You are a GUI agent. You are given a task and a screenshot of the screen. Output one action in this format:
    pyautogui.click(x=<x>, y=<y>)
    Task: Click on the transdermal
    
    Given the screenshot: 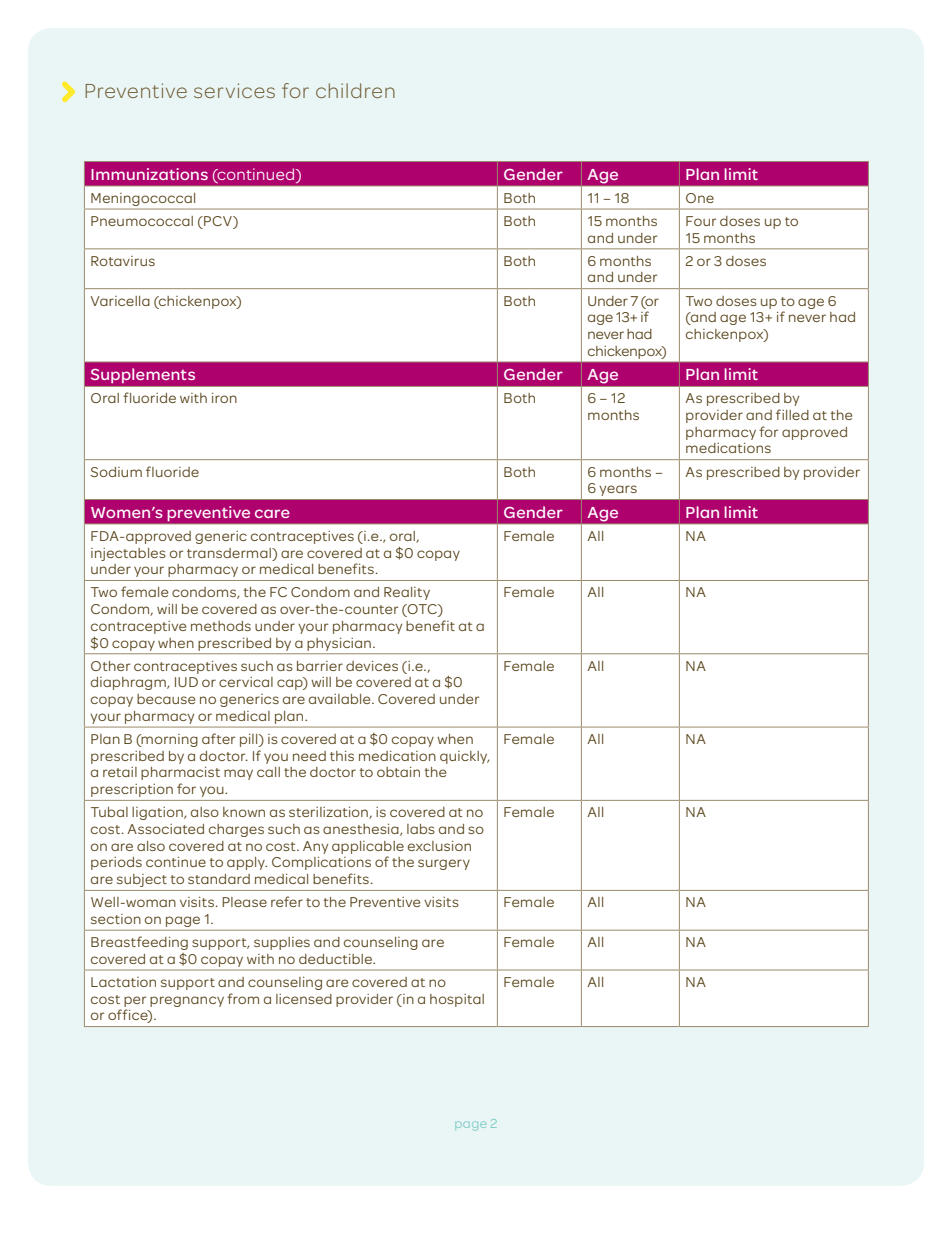 What is the action you would take?
    pyautogui.click(x=230, y=553)
